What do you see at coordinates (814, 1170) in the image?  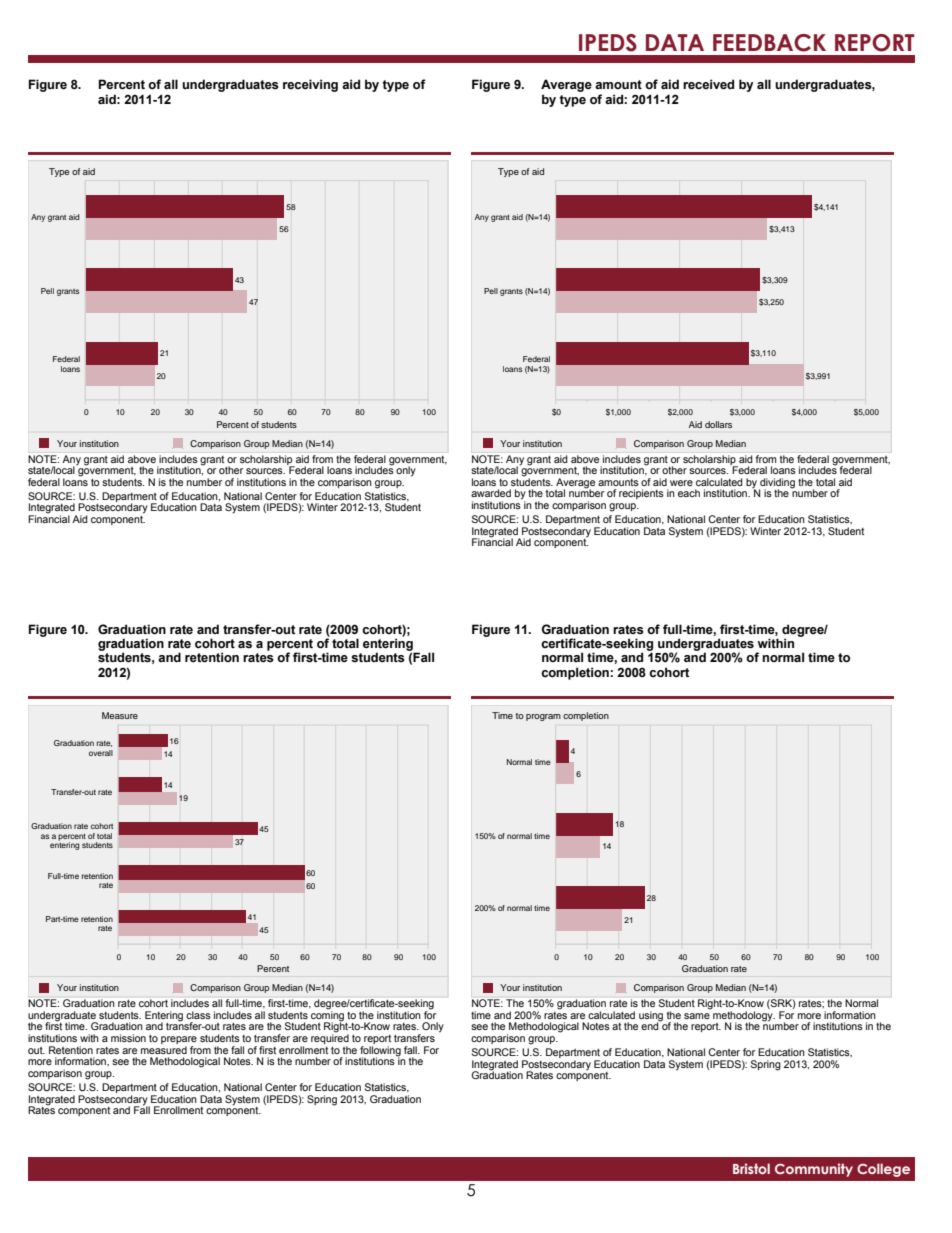 I see `Community` at bounding box center [814, 1170].
